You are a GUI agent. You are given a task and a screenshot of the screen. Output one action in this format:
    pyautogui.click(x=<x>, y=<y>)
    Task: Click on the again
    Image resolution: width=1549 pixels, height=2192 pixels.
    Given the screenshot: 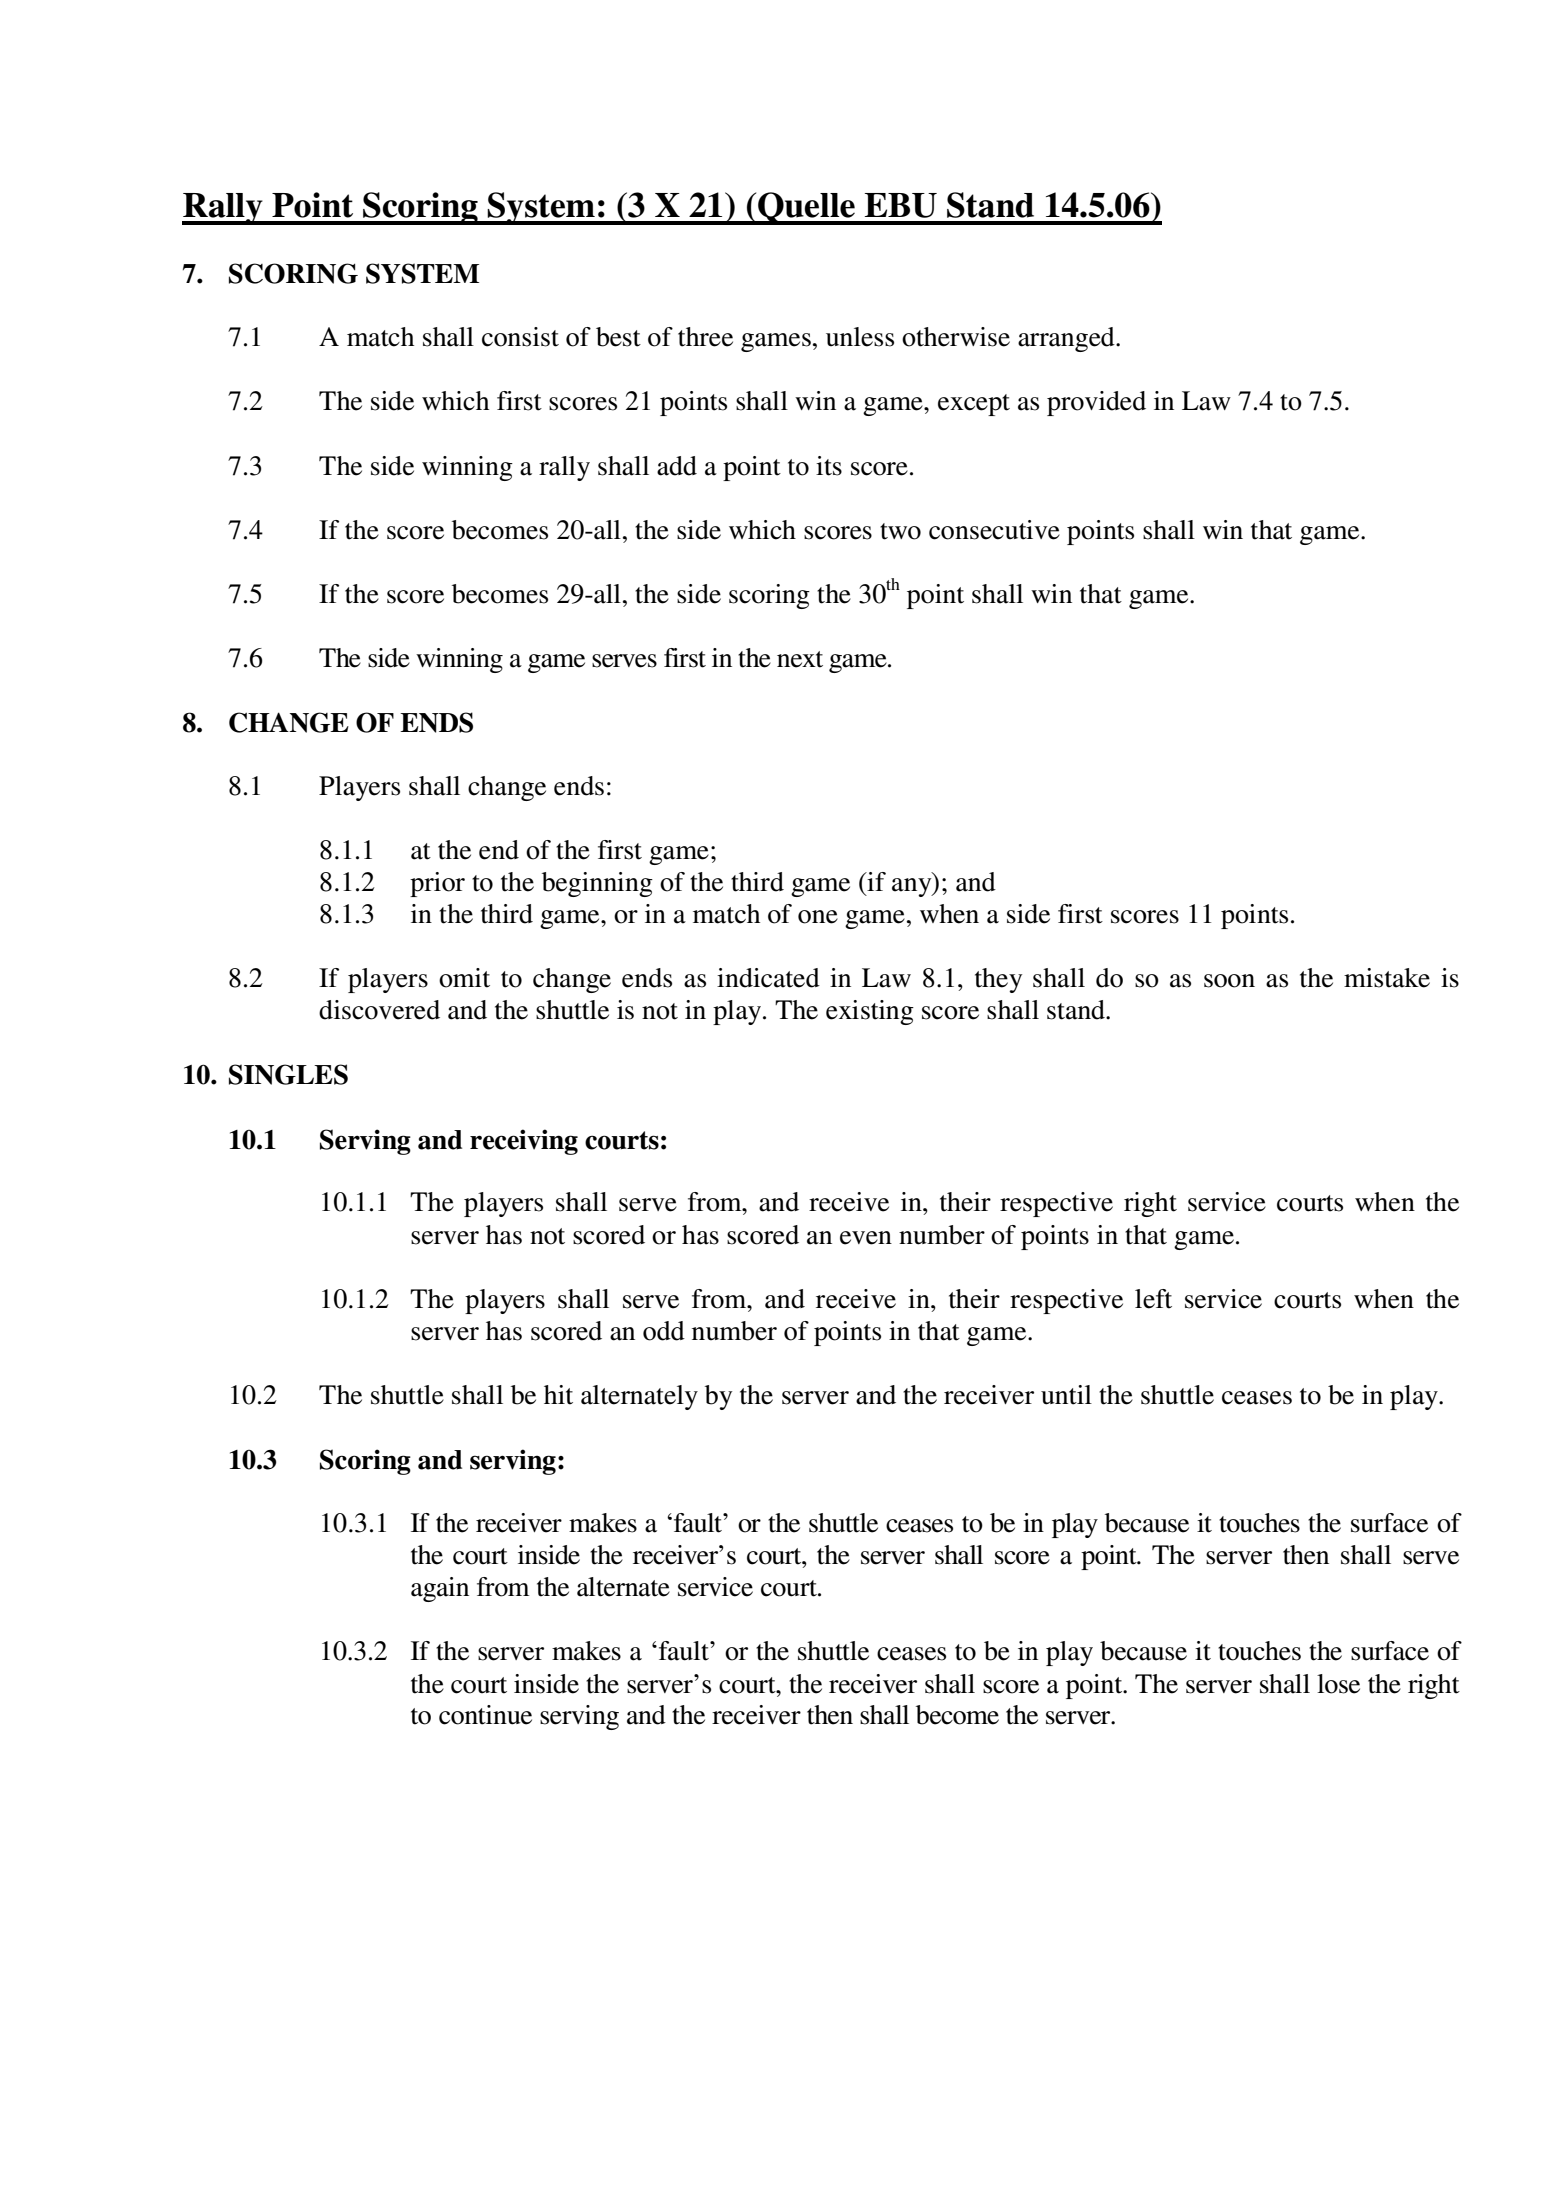 What is the action you would take?
    pyautogui.click(x=440, y=1589)
